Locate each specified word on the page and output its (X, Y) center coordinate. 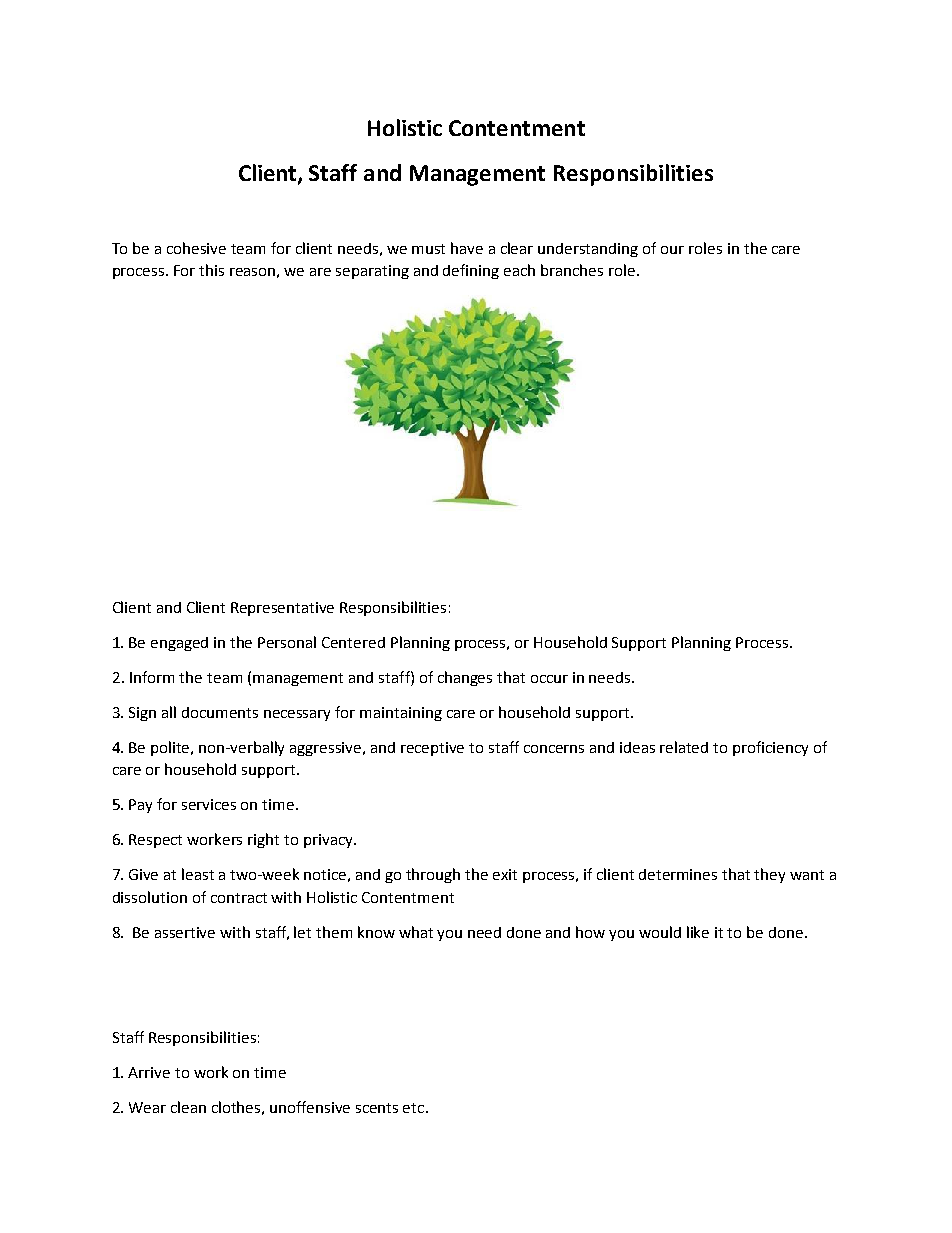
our (672, 250)
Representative (282, 609)
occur (549, 679)
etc (415, 1108)
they (769, 875)
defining (471, 271)
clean (188, 1107)
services (209, 804)
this (211, 270)
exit (505, 874)
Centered (353, 642)
